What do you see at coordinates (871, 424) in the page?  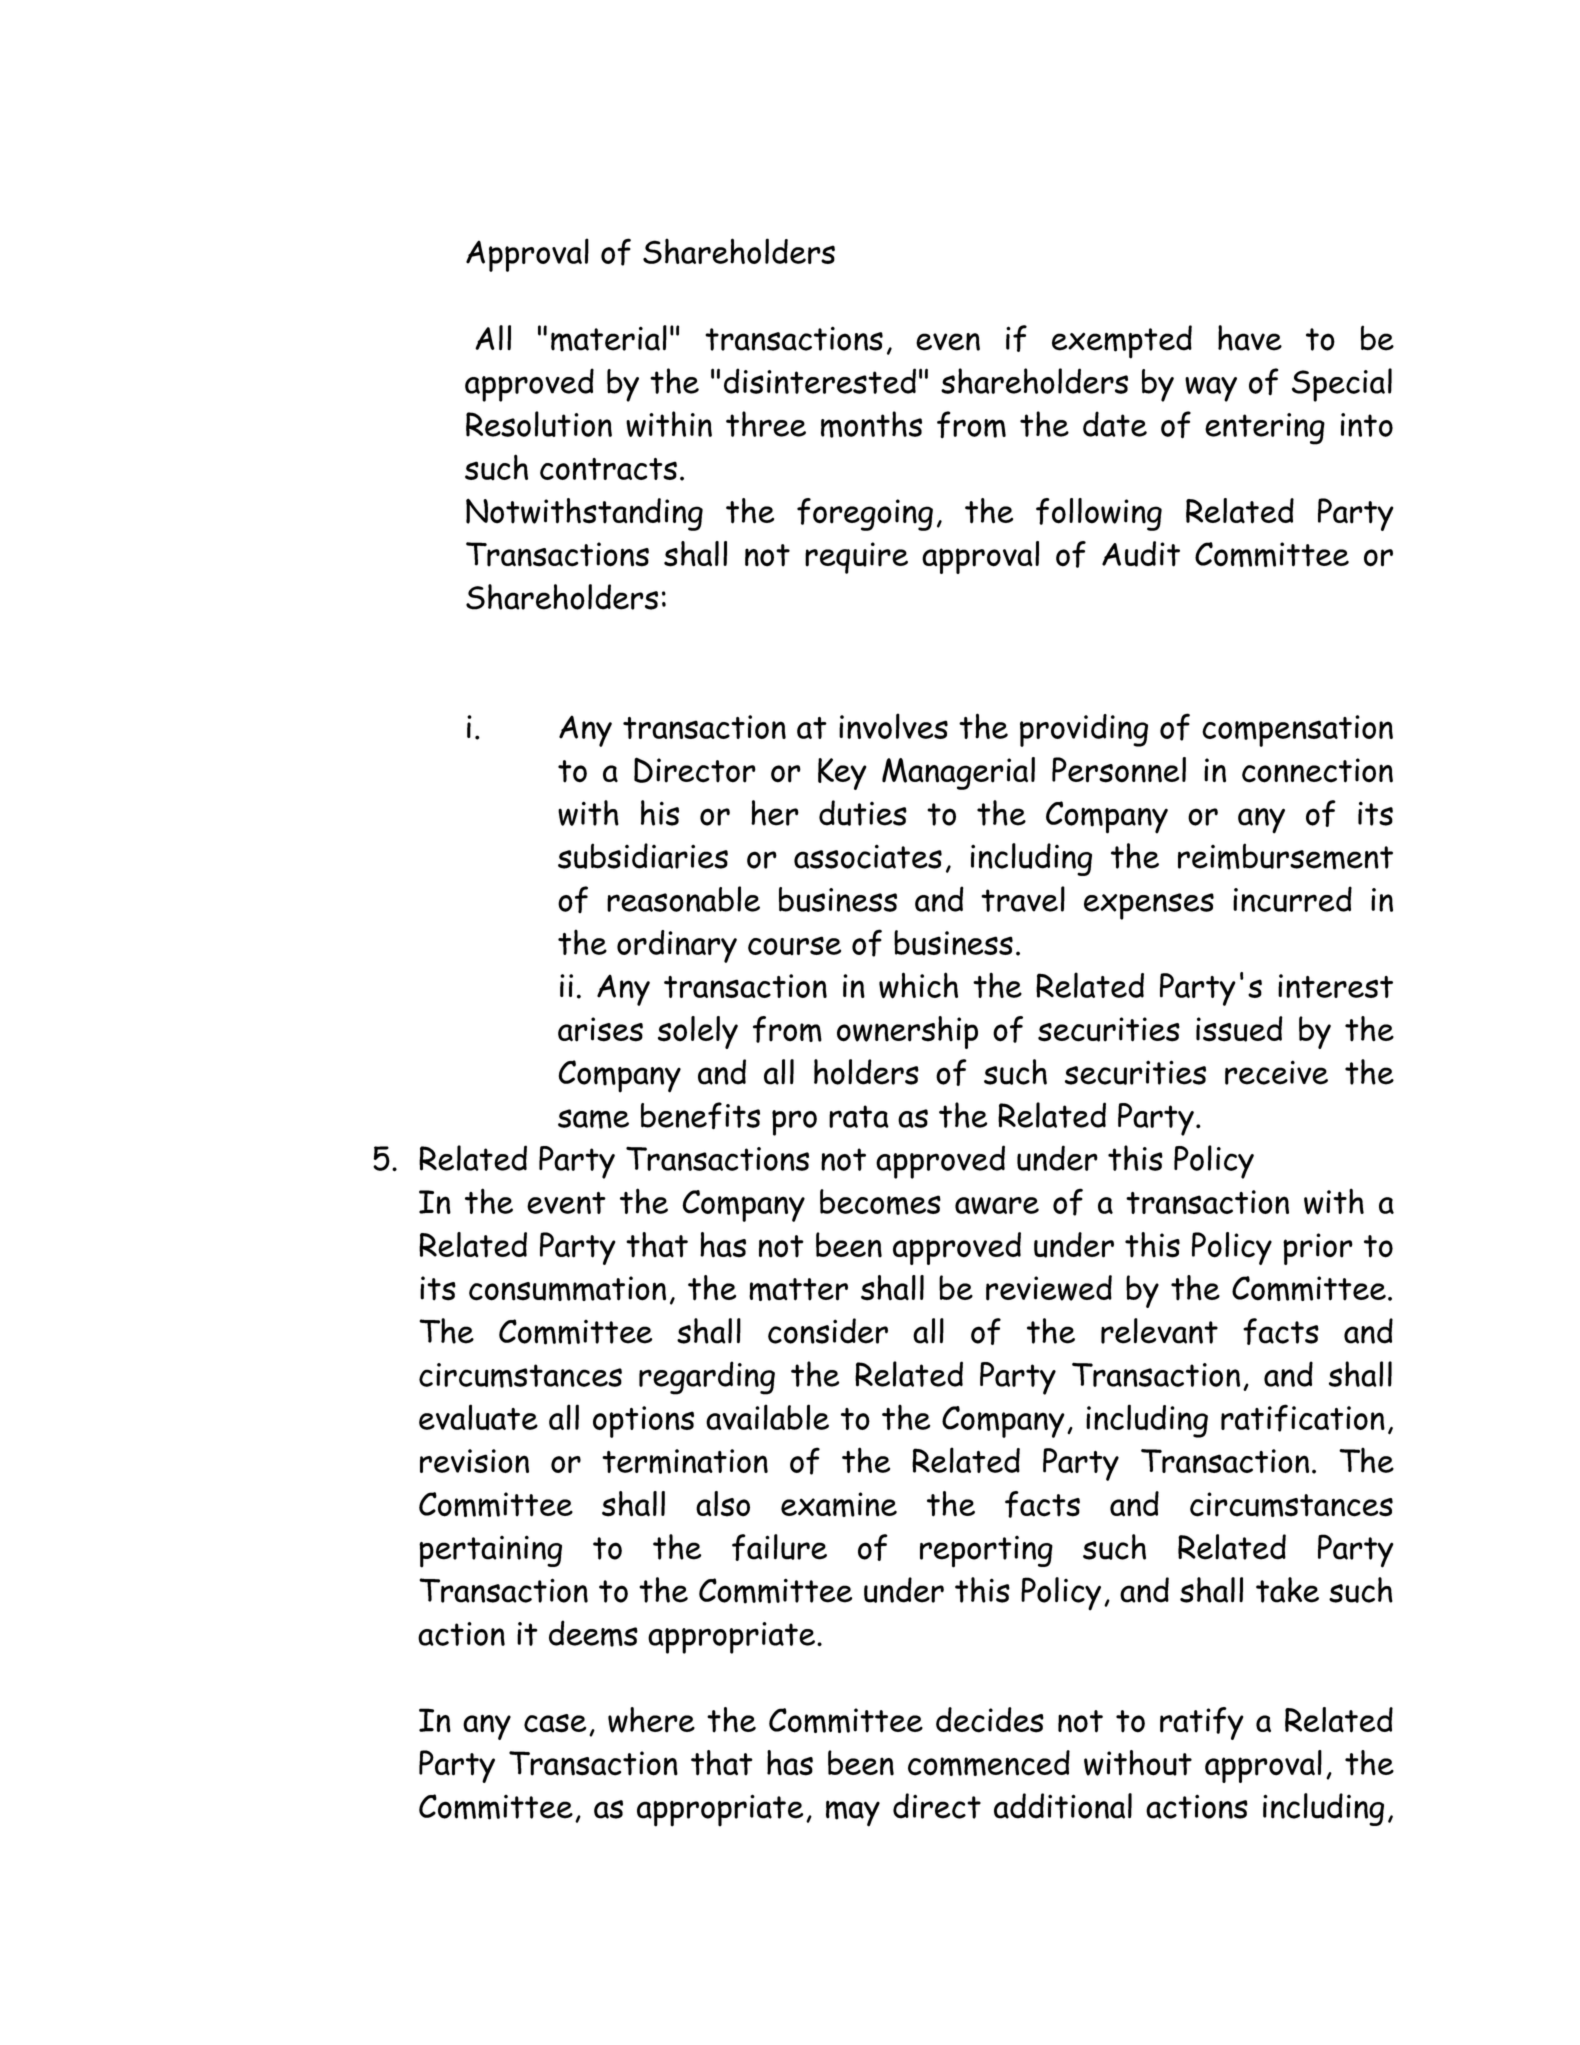 I see `months` at bounding box center [871, 424].
